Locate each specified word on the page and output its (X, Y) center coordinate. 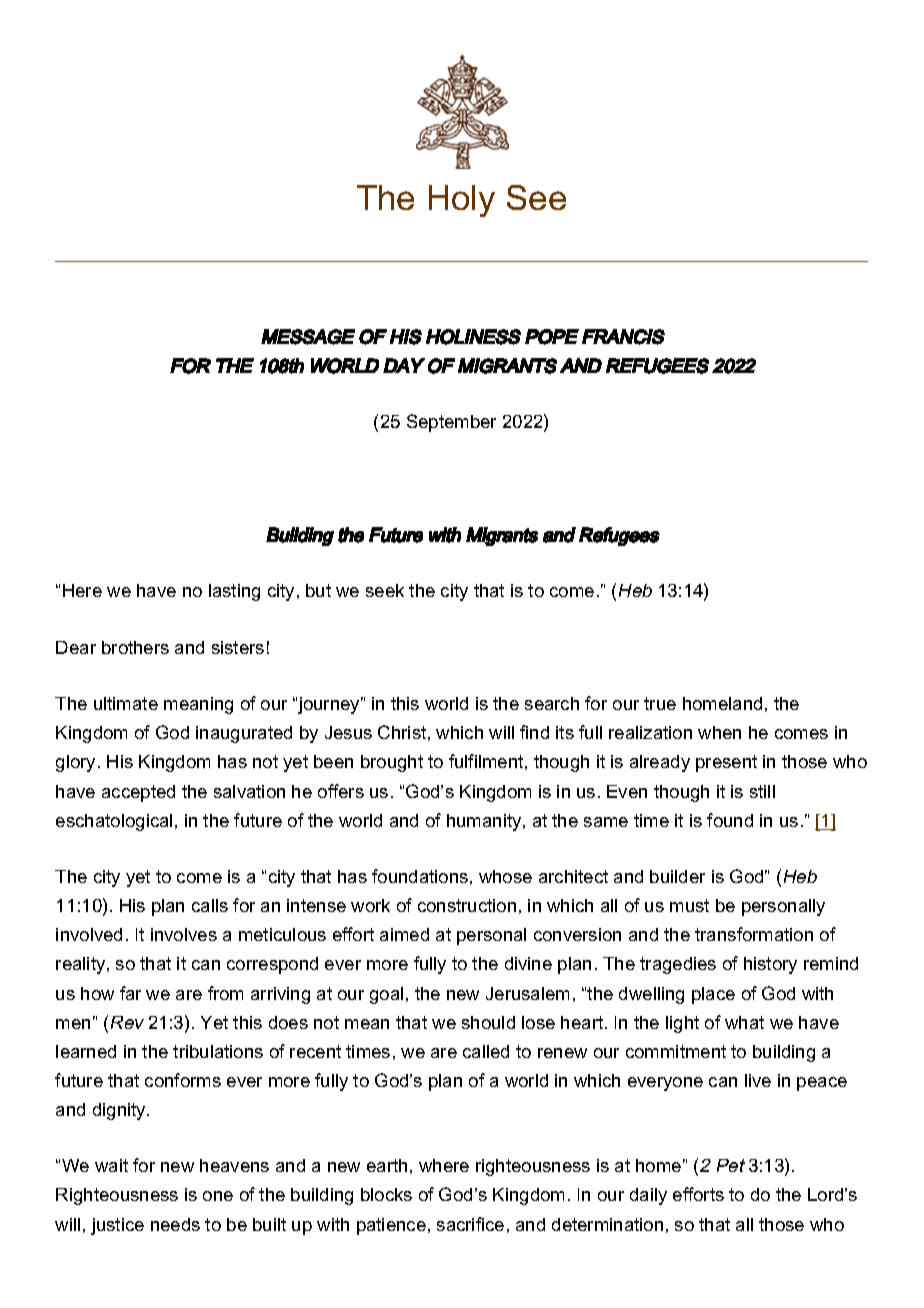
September (451, 423)
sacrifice (470, 1224)
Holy (462, 201)
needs (175, 1224)
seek (385, 590)
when (719, 732)
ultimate (126, 703)
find (534, 732)
